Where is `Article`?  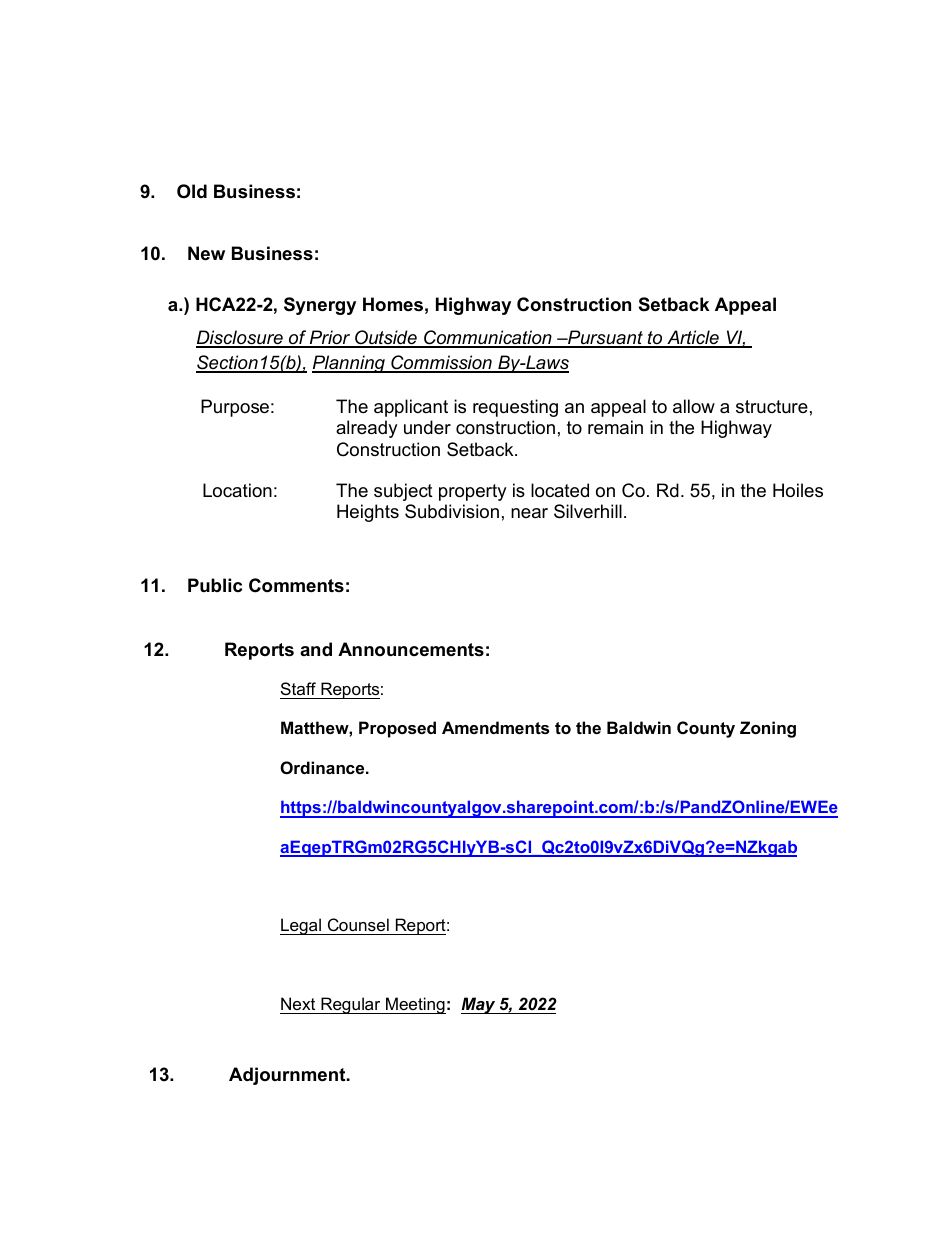 Article is located at coordinates (693, 338).
